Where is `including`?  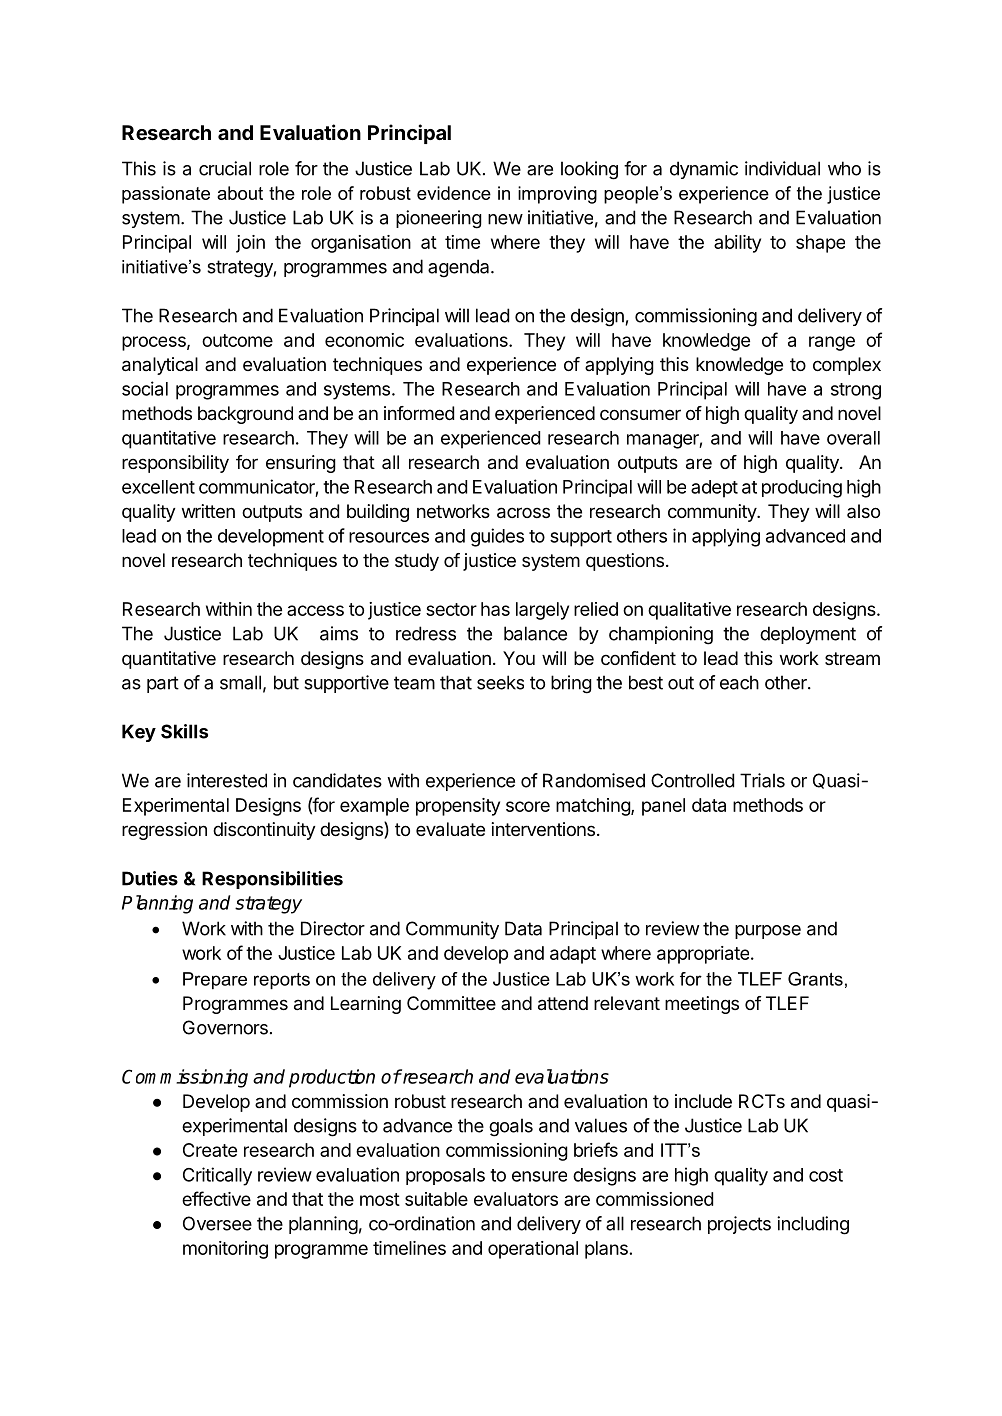
including is located at coordinates (813, 1225).
